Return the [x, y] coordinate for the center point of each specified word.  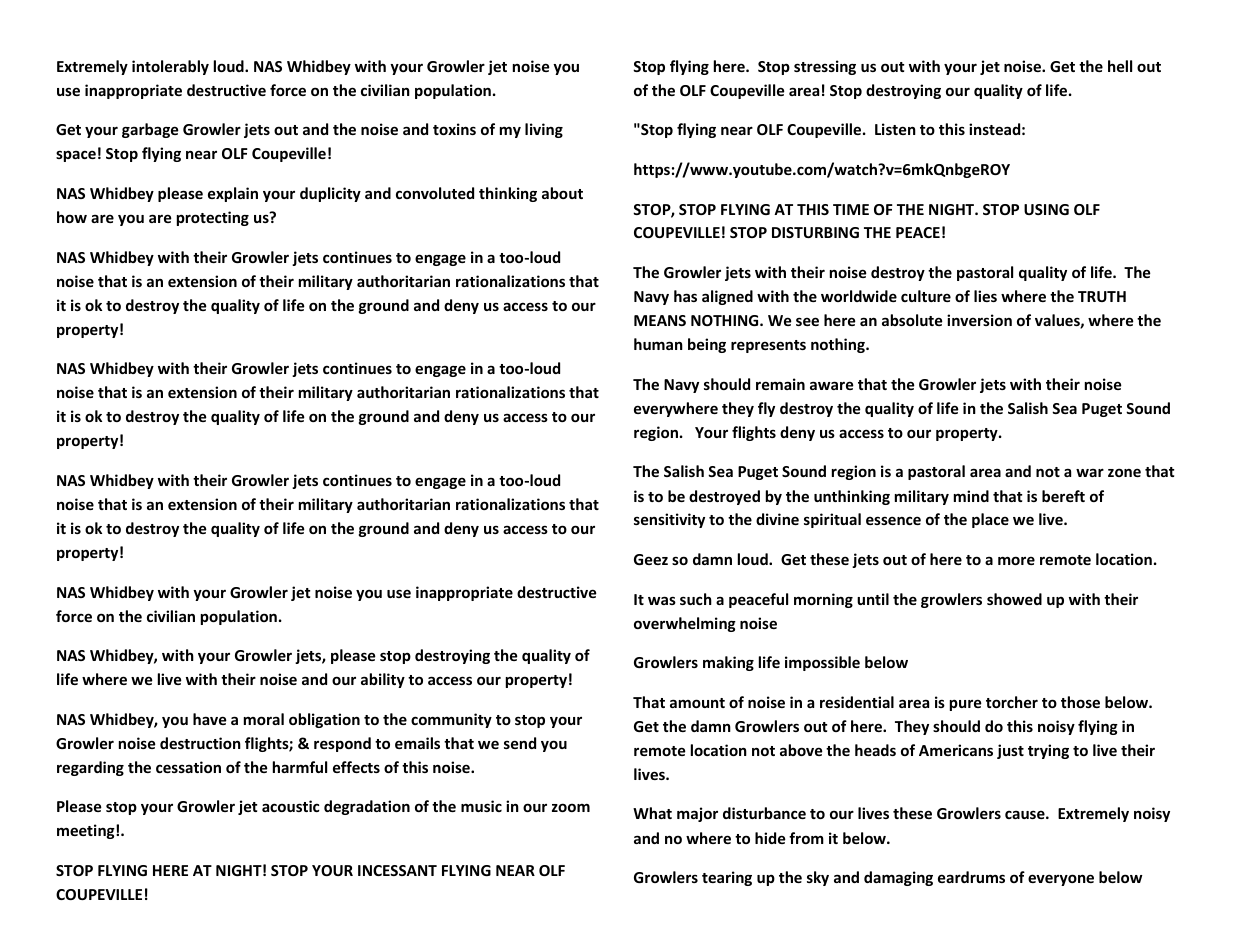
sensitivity [669, 520]
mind [971, 496]
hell [1120, 66]
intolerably [170, 67]
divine [777, 519]
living [544, 130]
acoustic [291, 806]
